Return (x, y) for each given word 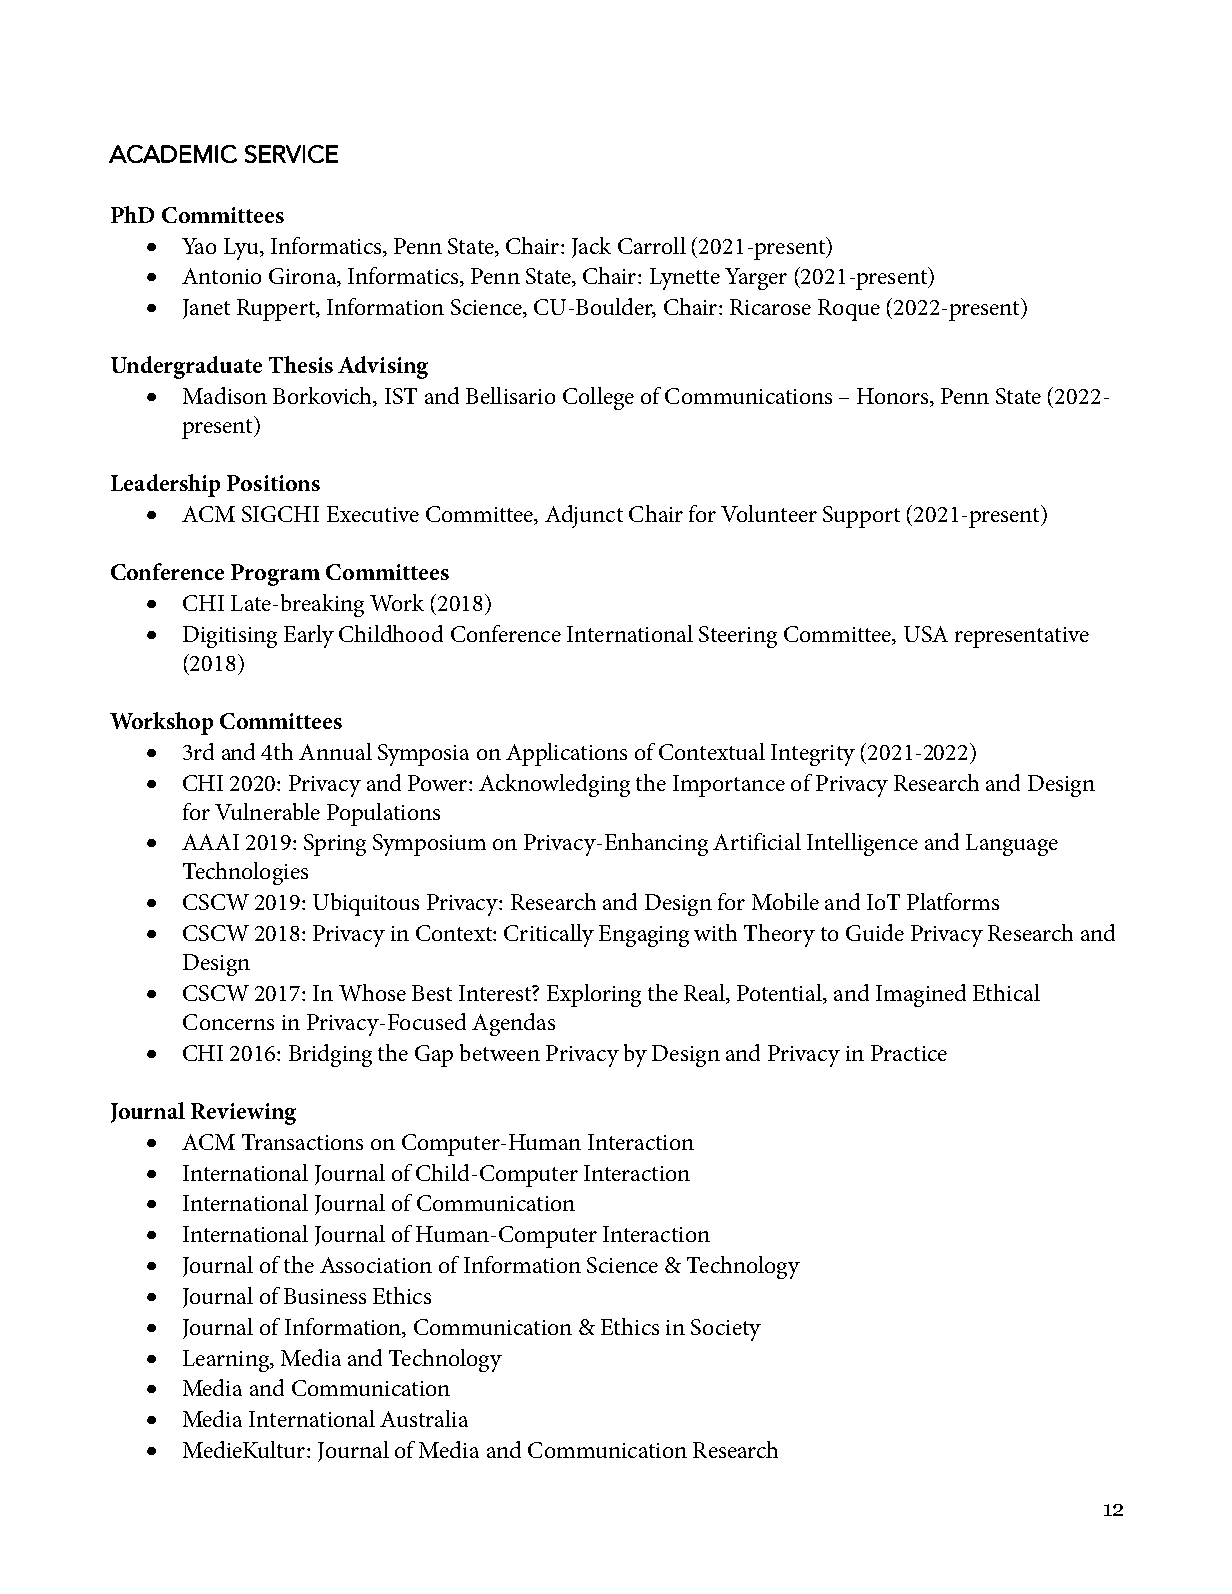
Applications (566, 754)
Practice (909, 1053)
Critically (549, 935)
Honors (894, 397)
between (500, 1052)
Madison (225, 395)
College (598, 398)
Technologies (245, 873)
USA (926, 634)
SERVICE (291, 154)
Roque (849, 310)
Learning (227, 1361)
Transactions (302, 1142)
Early (309, 636)
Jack (591, 247)
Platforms (953, 901)
